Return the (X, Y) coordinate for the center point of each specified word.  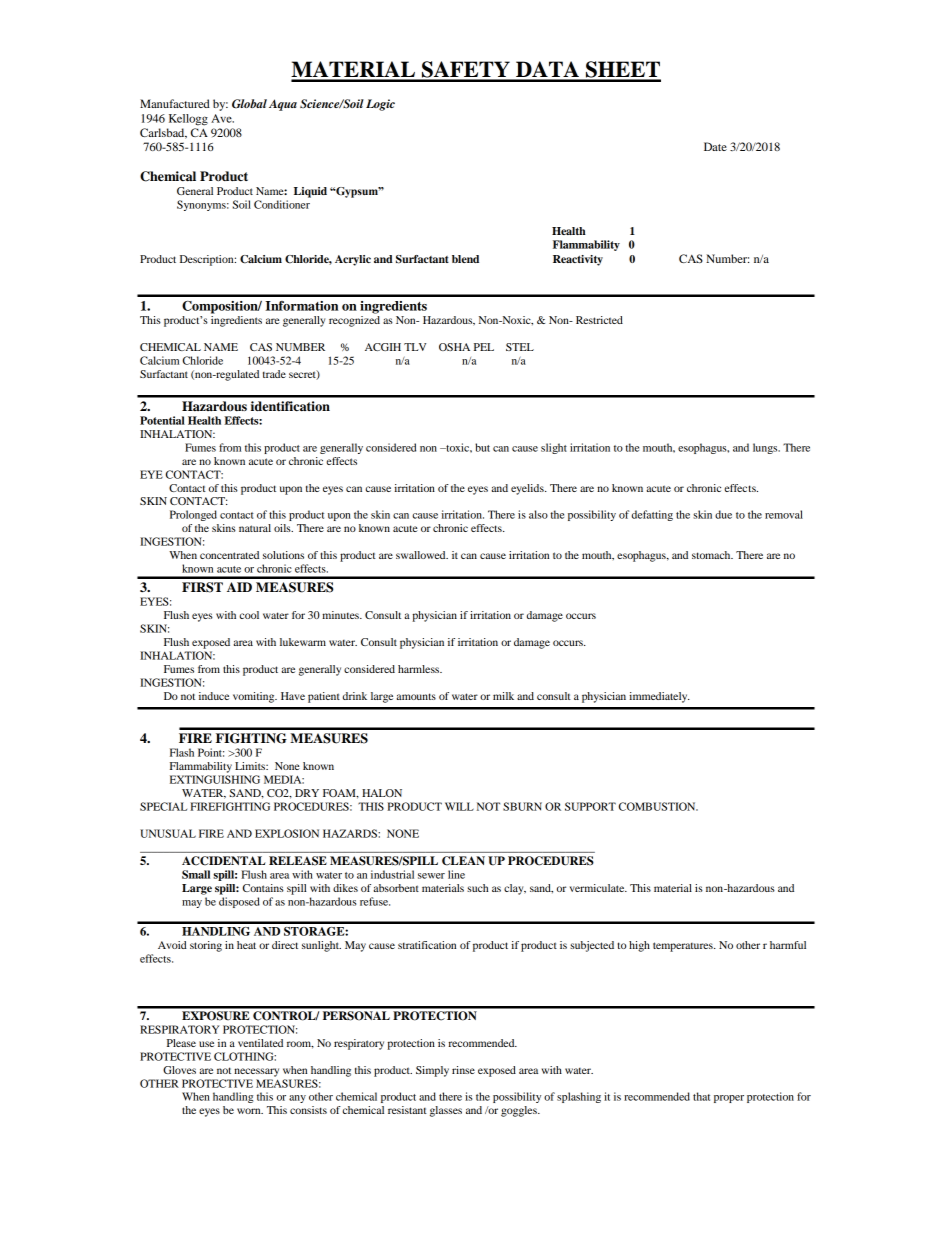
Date (715, 146)
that (701, 1096)
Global (249, 104)
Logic (380, 105)
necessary (256, 1072)
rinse (463, 1070)
